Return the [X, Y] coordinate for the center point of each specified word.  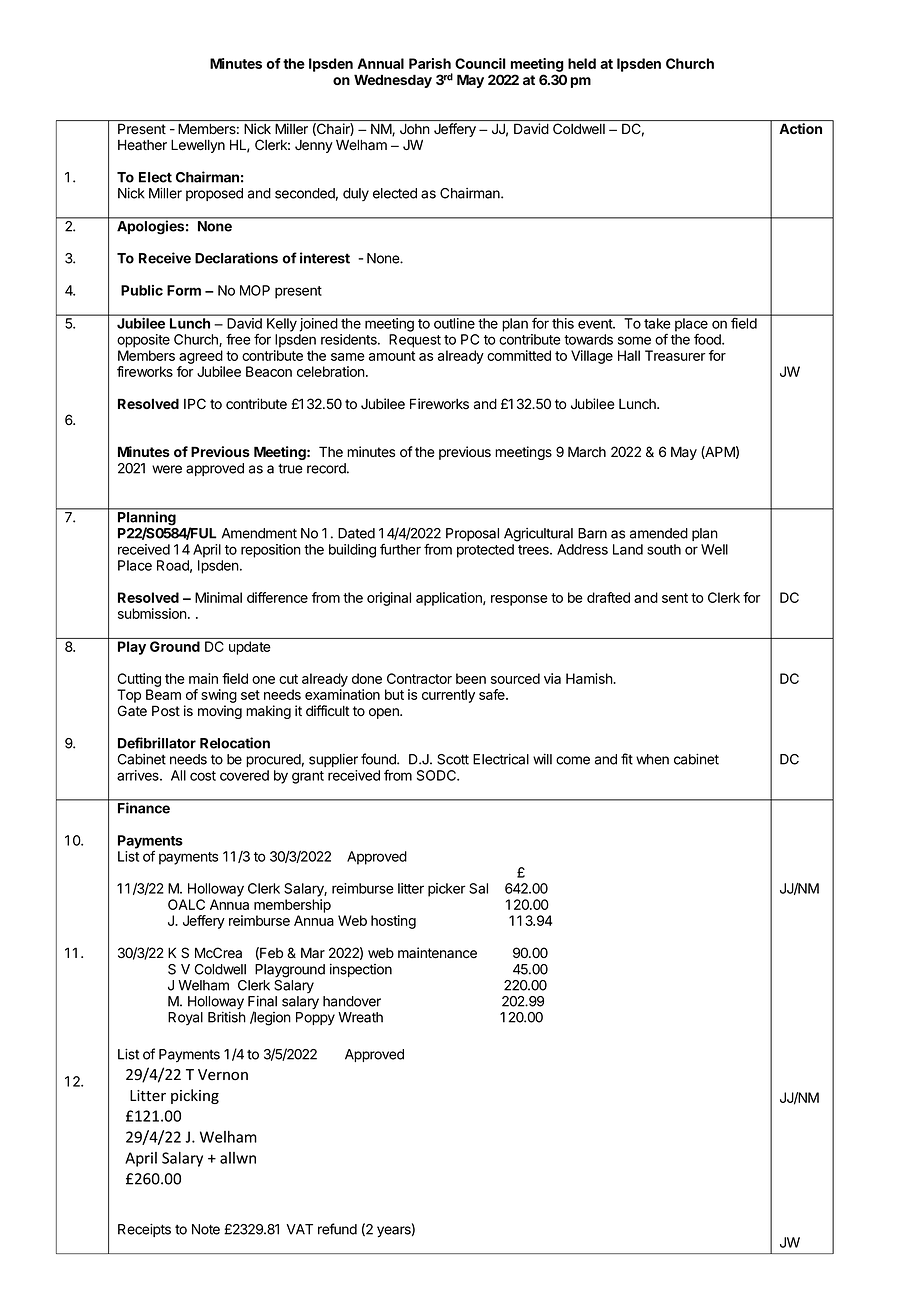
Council [480, 63]
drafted [608, 597]
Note [206, 1229]
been [471, 678]
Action [800, 128]
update [249, 648]
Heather [142, 145]
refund [337, 1229]
